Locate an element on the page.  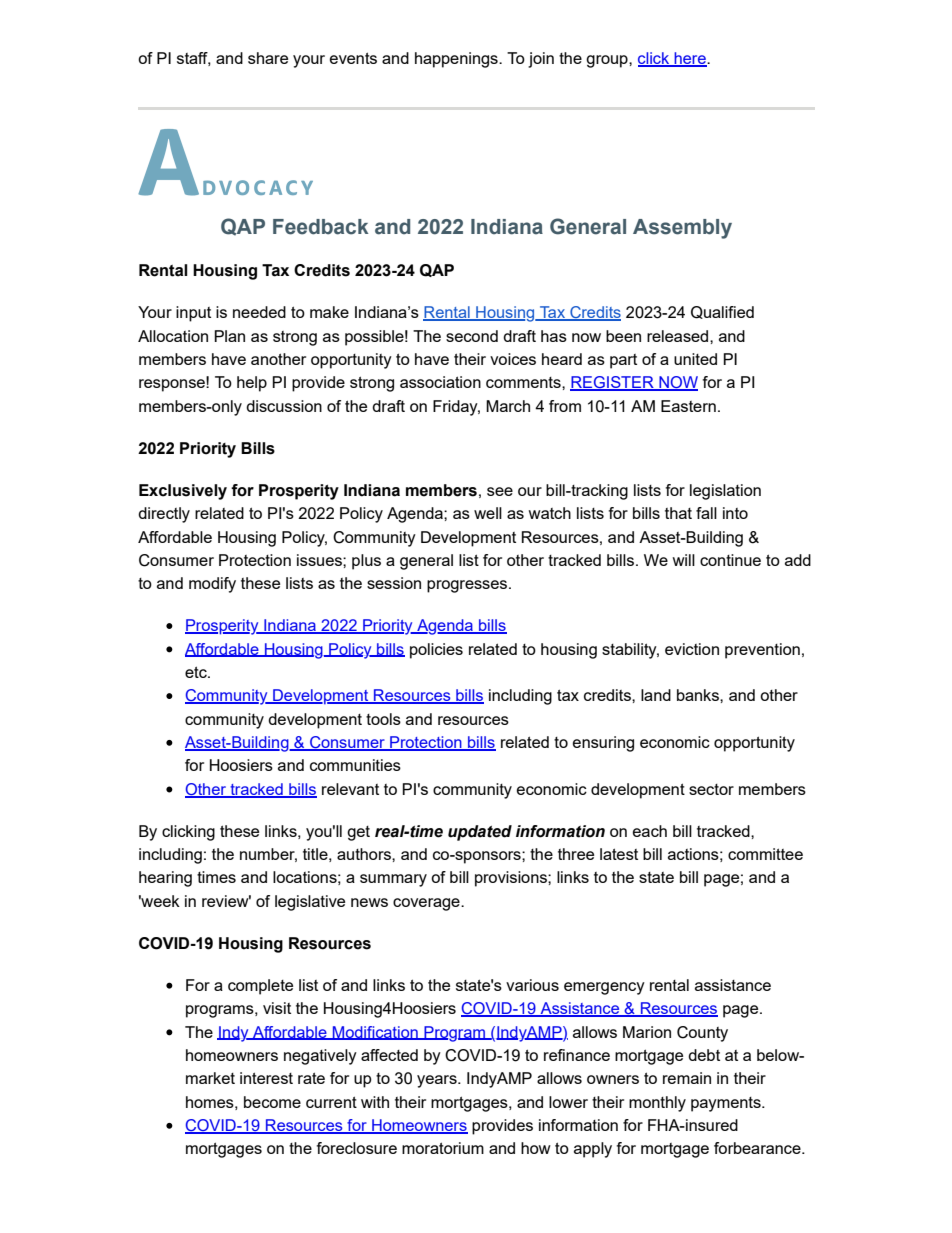
moratorium is located at coordinates (443, 1148).
